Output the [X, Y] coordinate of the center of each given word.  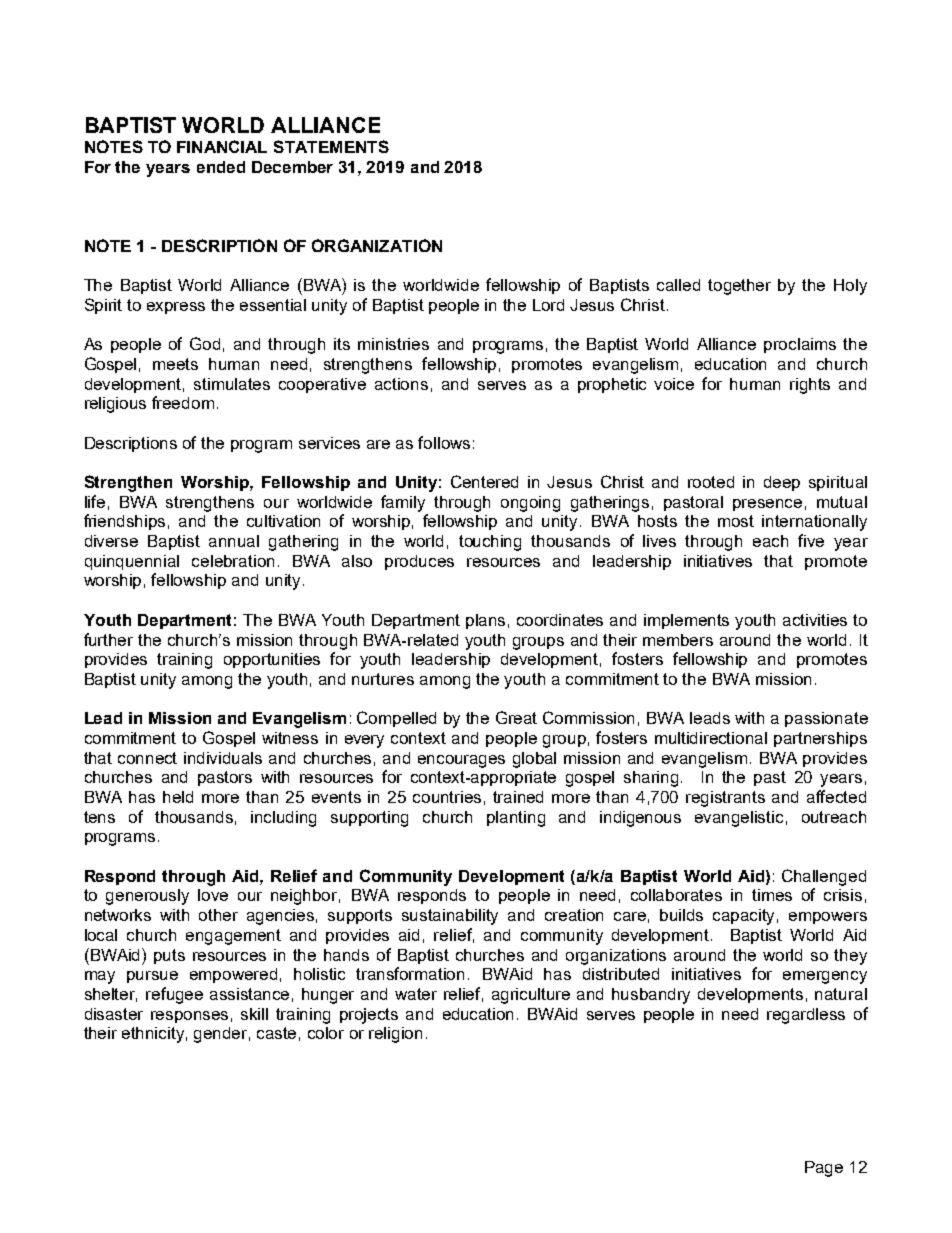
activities [815, 620]
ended [221, 167]
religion [395, 1035]
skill [254, 1014]
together [739, 287]
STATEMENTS [331, 146]
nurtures [383, 679]
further [108, 639]
